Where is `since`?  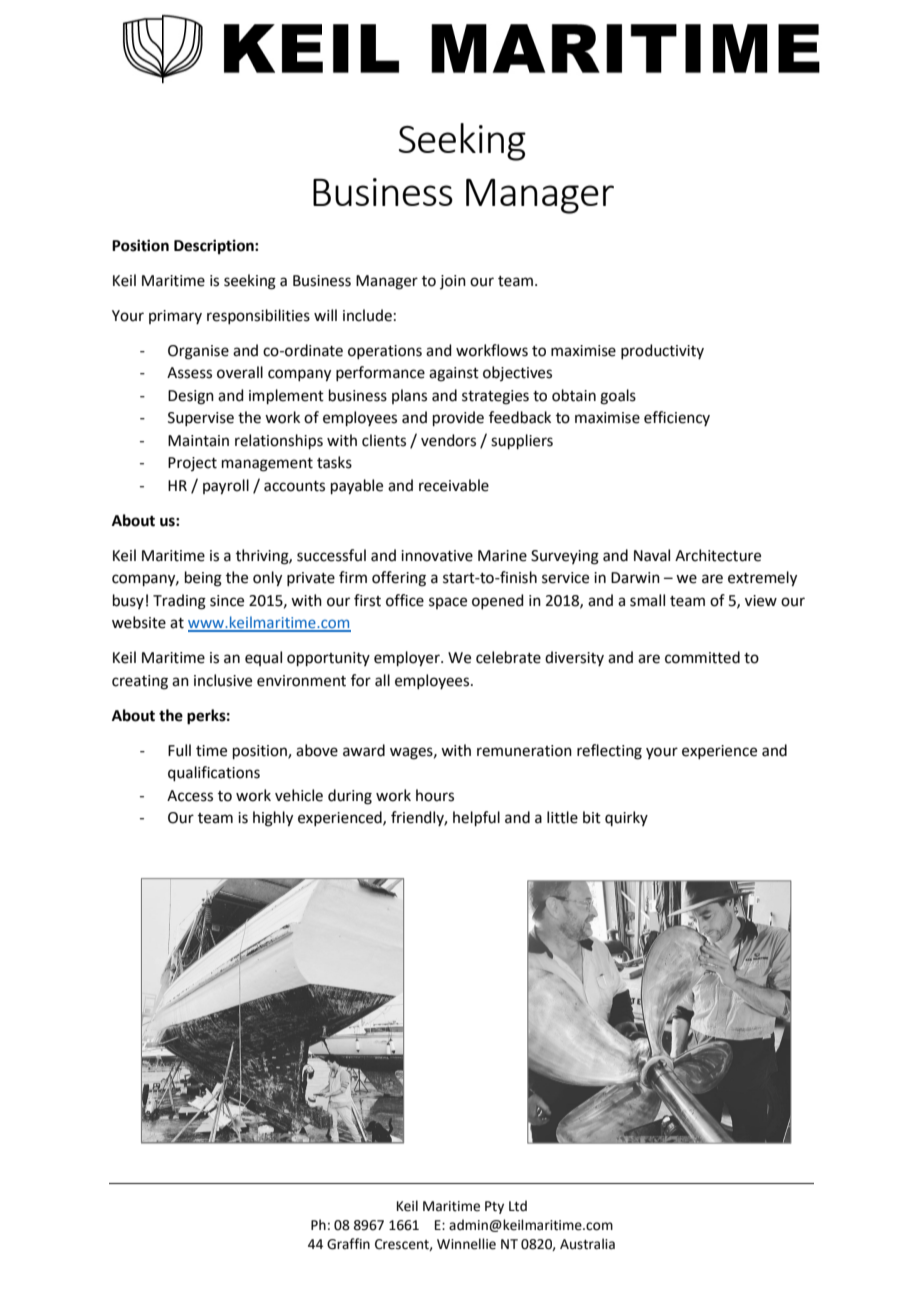
since is located at coordinates (227, 601).
